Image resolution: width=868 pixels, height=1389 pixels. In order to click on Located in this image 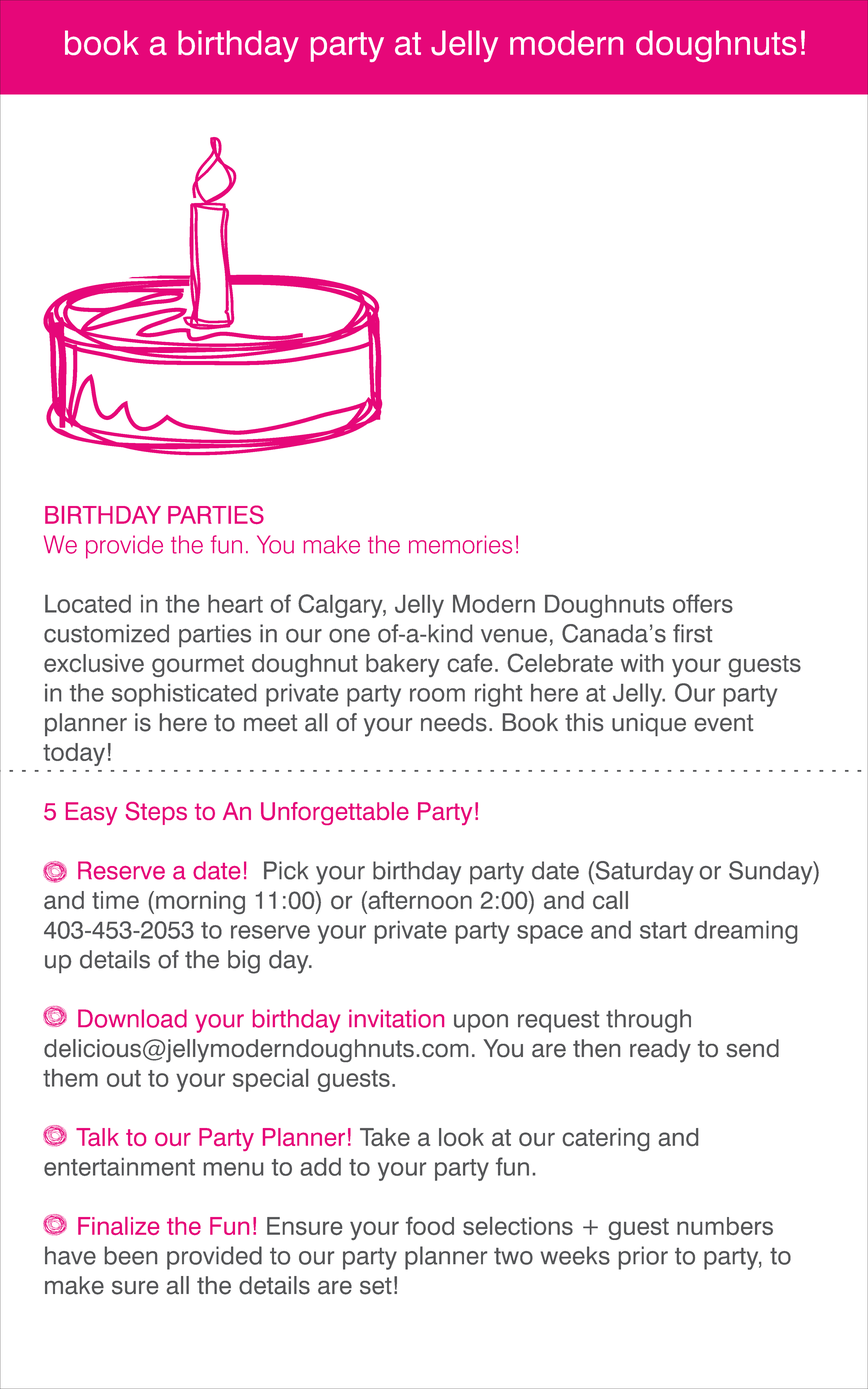, I will do `click(88, 604)`.
